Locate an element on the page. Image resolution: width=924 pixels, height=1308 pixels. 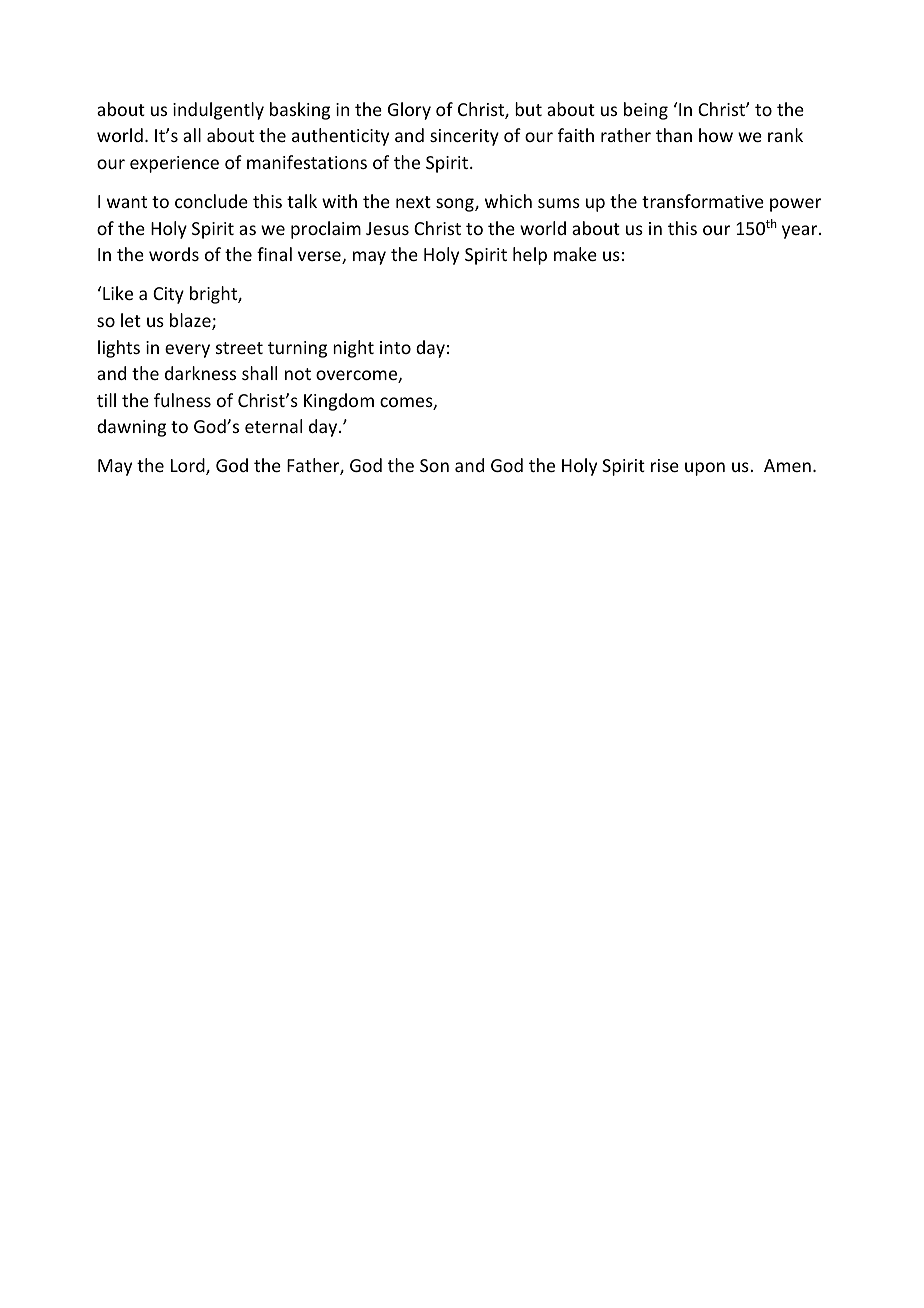
transformative is located at coordinates (703, 201).
